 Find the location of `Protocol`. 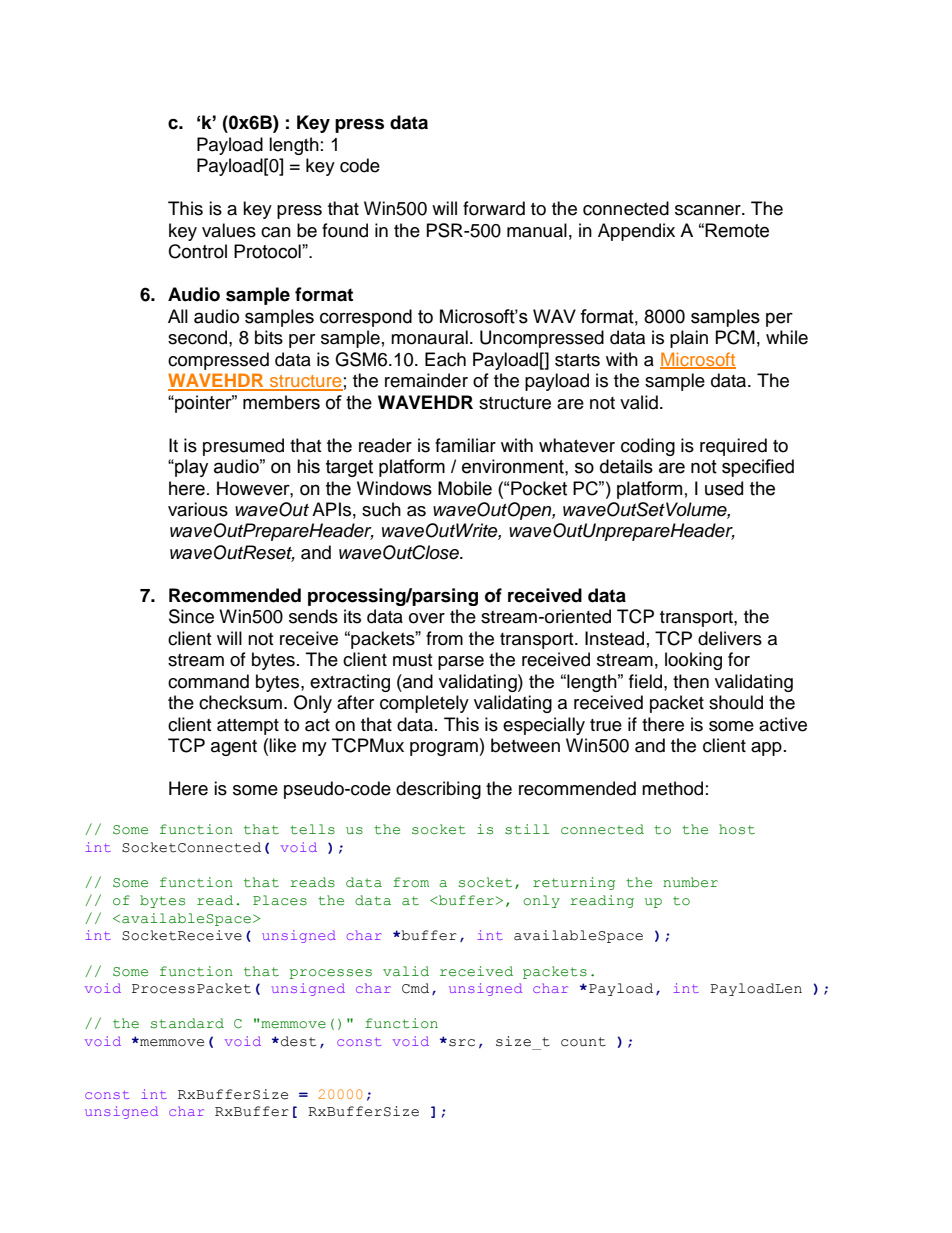

Protocol is located at coordinates (268, 251).
